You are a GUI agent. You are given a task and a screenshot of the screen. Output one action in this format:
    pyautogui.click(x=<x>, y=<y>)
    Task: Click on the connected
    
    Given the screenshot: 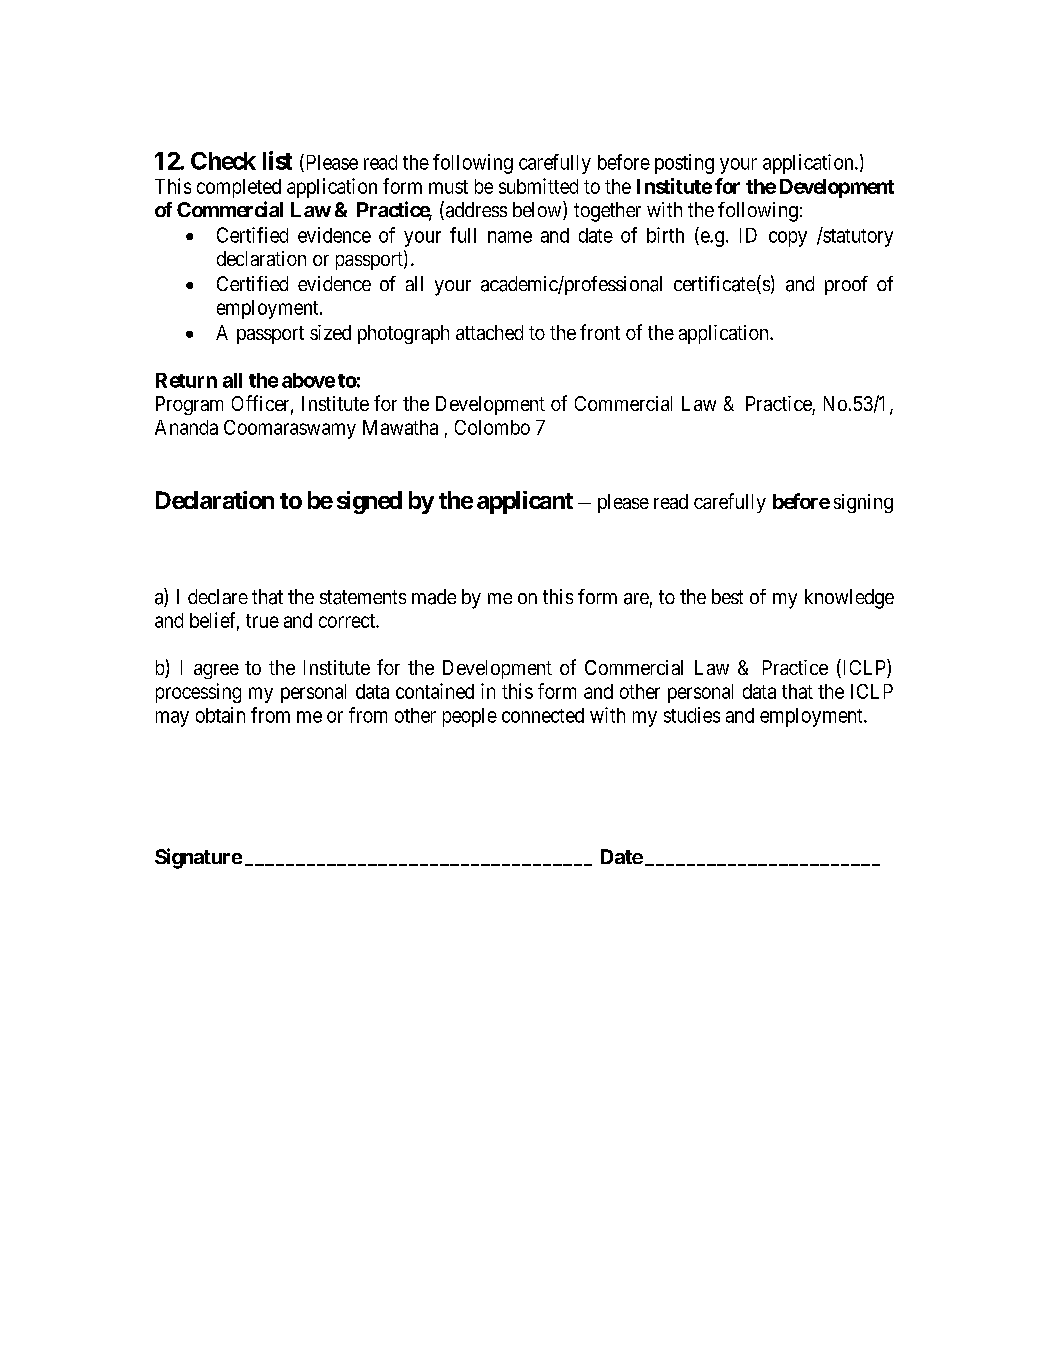 What is the action you would take?
    pyautogui.click(x=543, y=715)
